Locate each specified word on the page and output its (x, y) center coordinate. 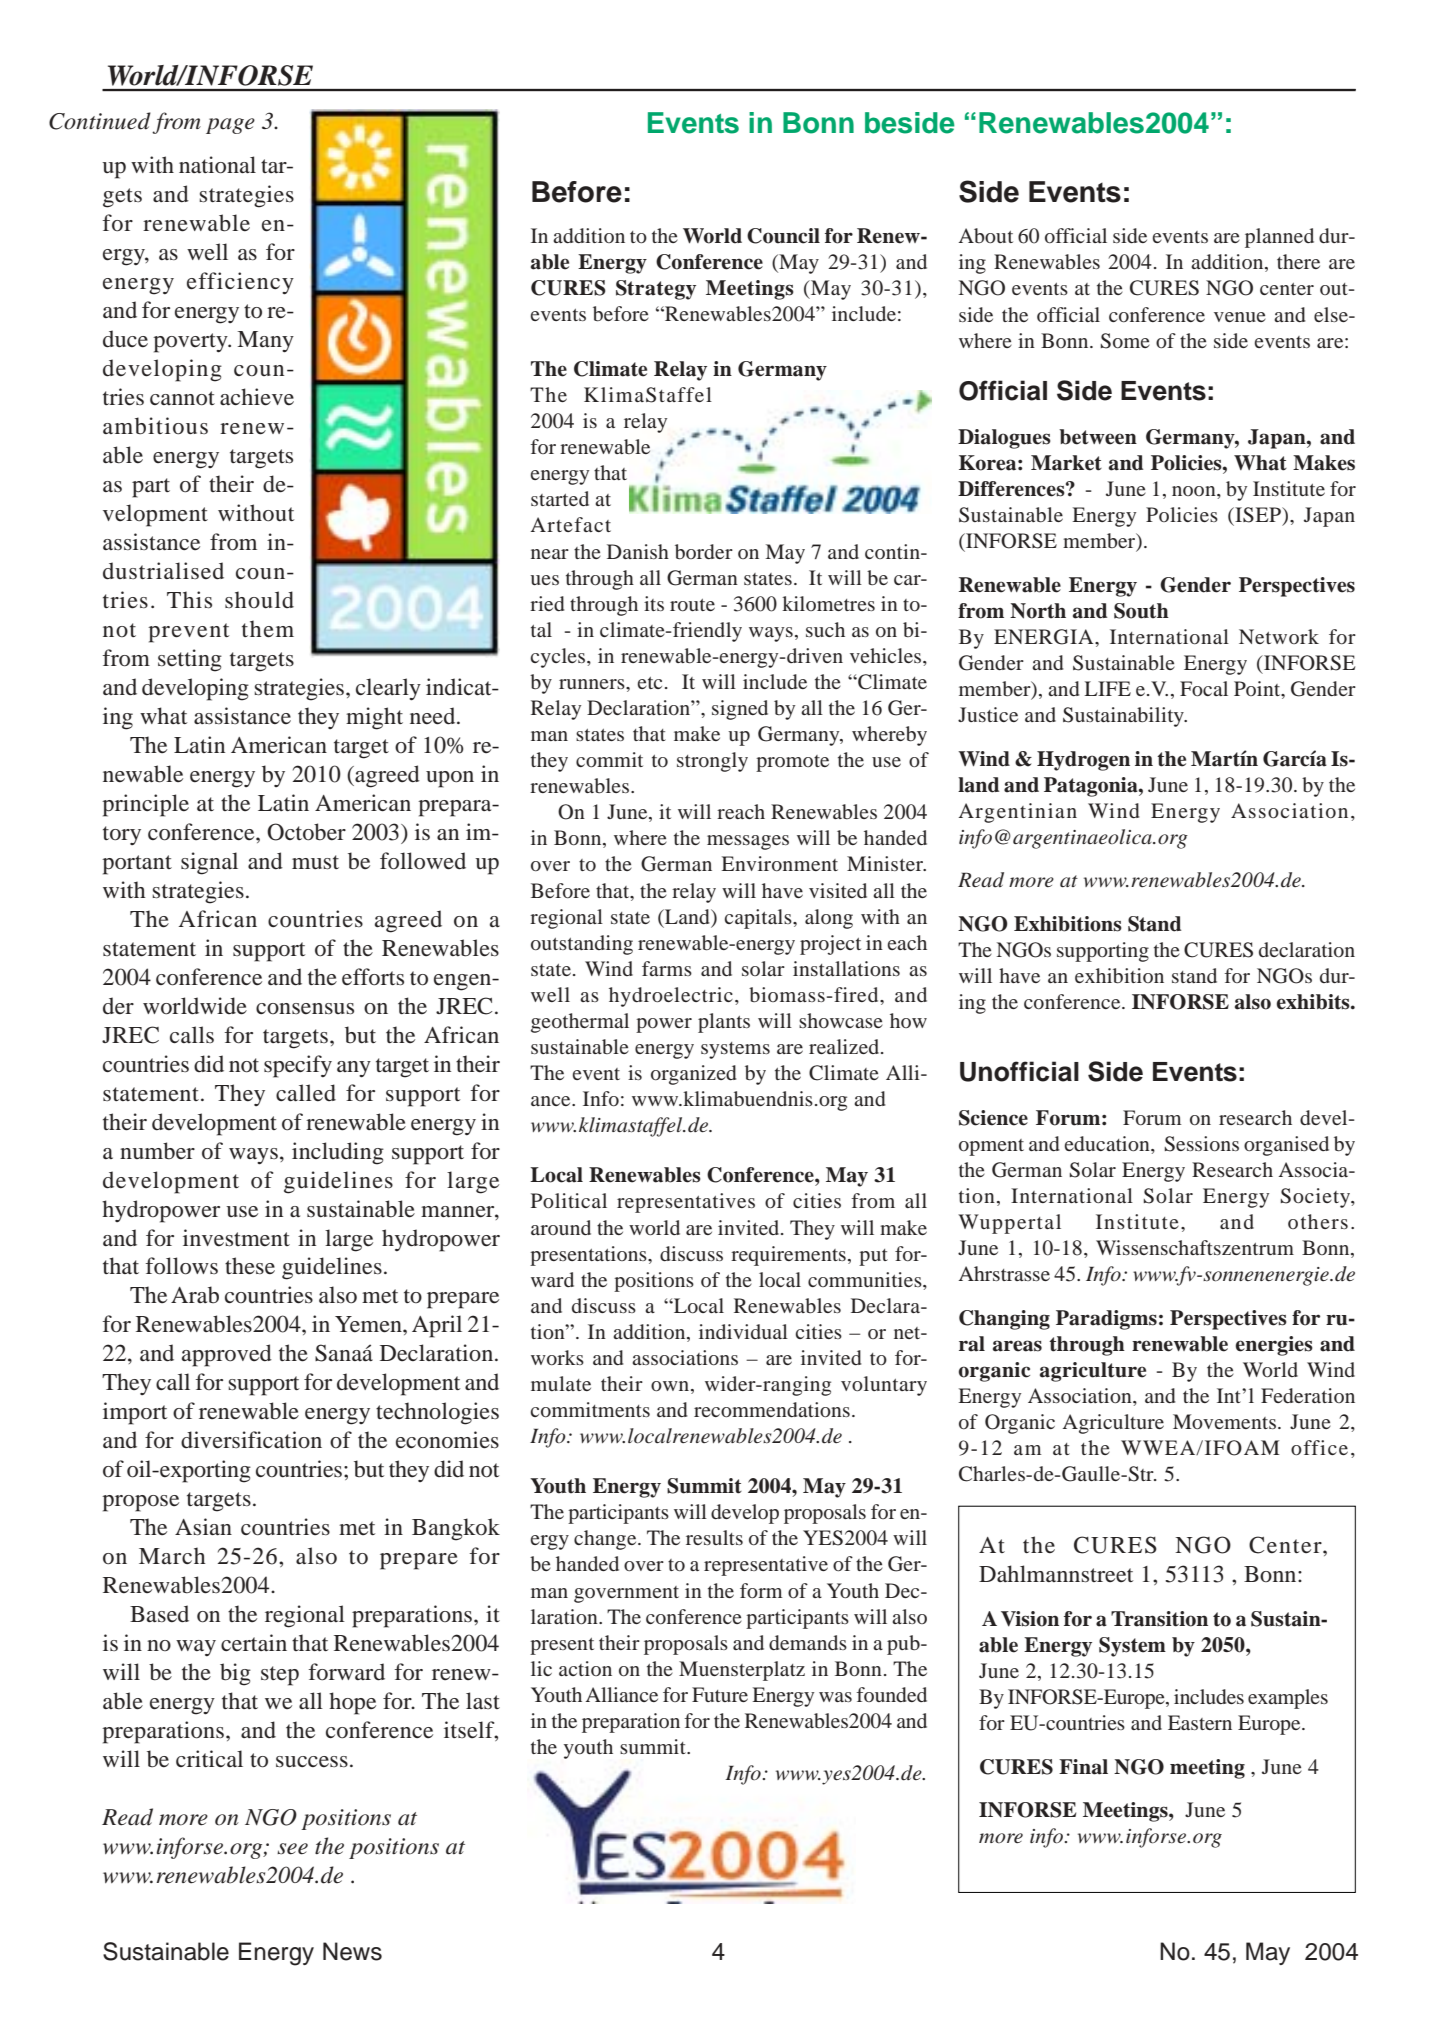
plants (724, 1023)
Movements (1224, 1421)
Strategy (656, 290)
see (292, 1849)
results (714, 1537)
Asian (203, 1527)
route (692, 605)
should (259, 600)
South (1141, 611)
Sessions (1202, 1144)
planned (1279, 238)
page (230, 126)
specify (298, 1066)
